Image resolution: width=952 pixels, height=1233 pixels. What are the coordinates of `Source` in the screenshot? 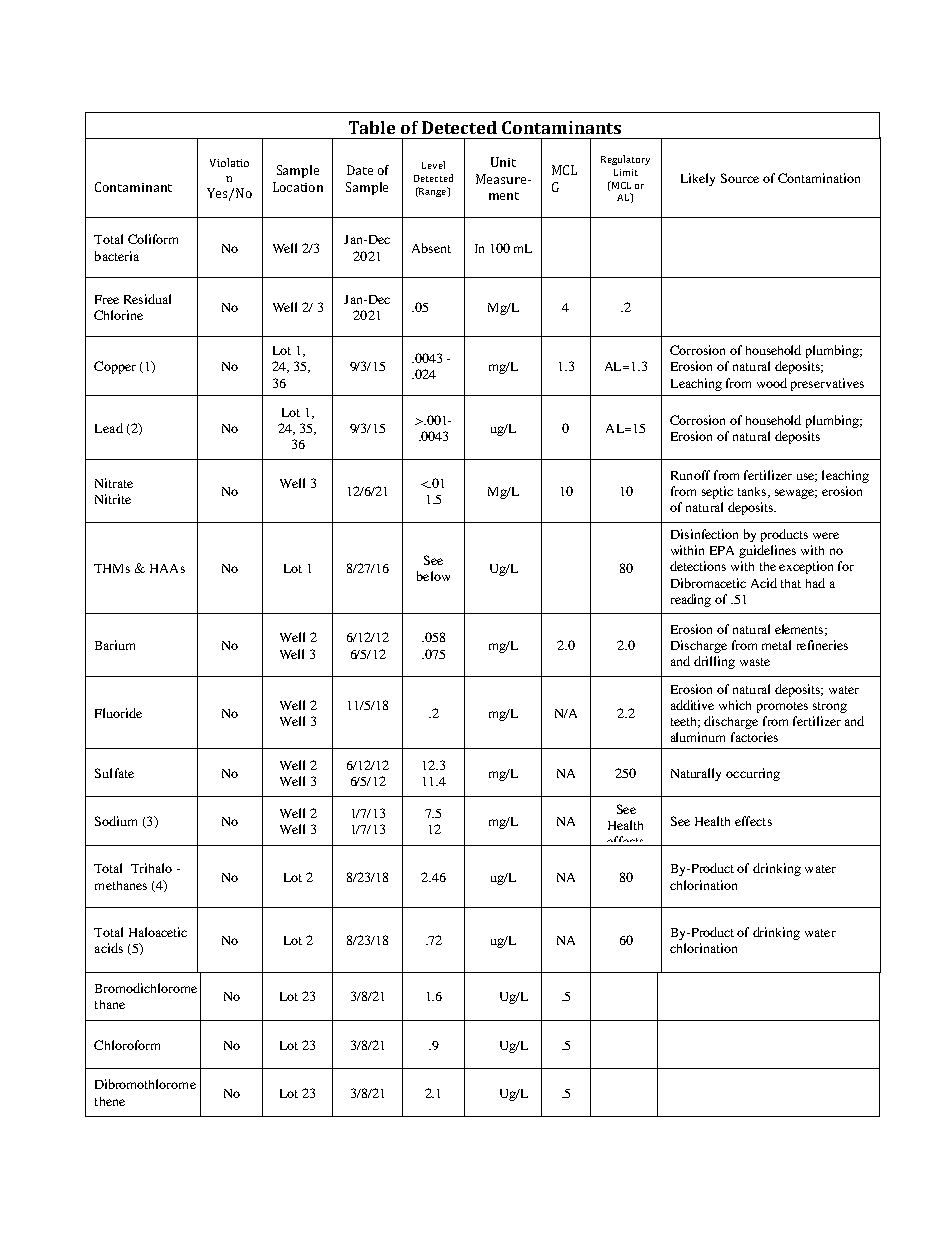 It's located at (740, 178).
